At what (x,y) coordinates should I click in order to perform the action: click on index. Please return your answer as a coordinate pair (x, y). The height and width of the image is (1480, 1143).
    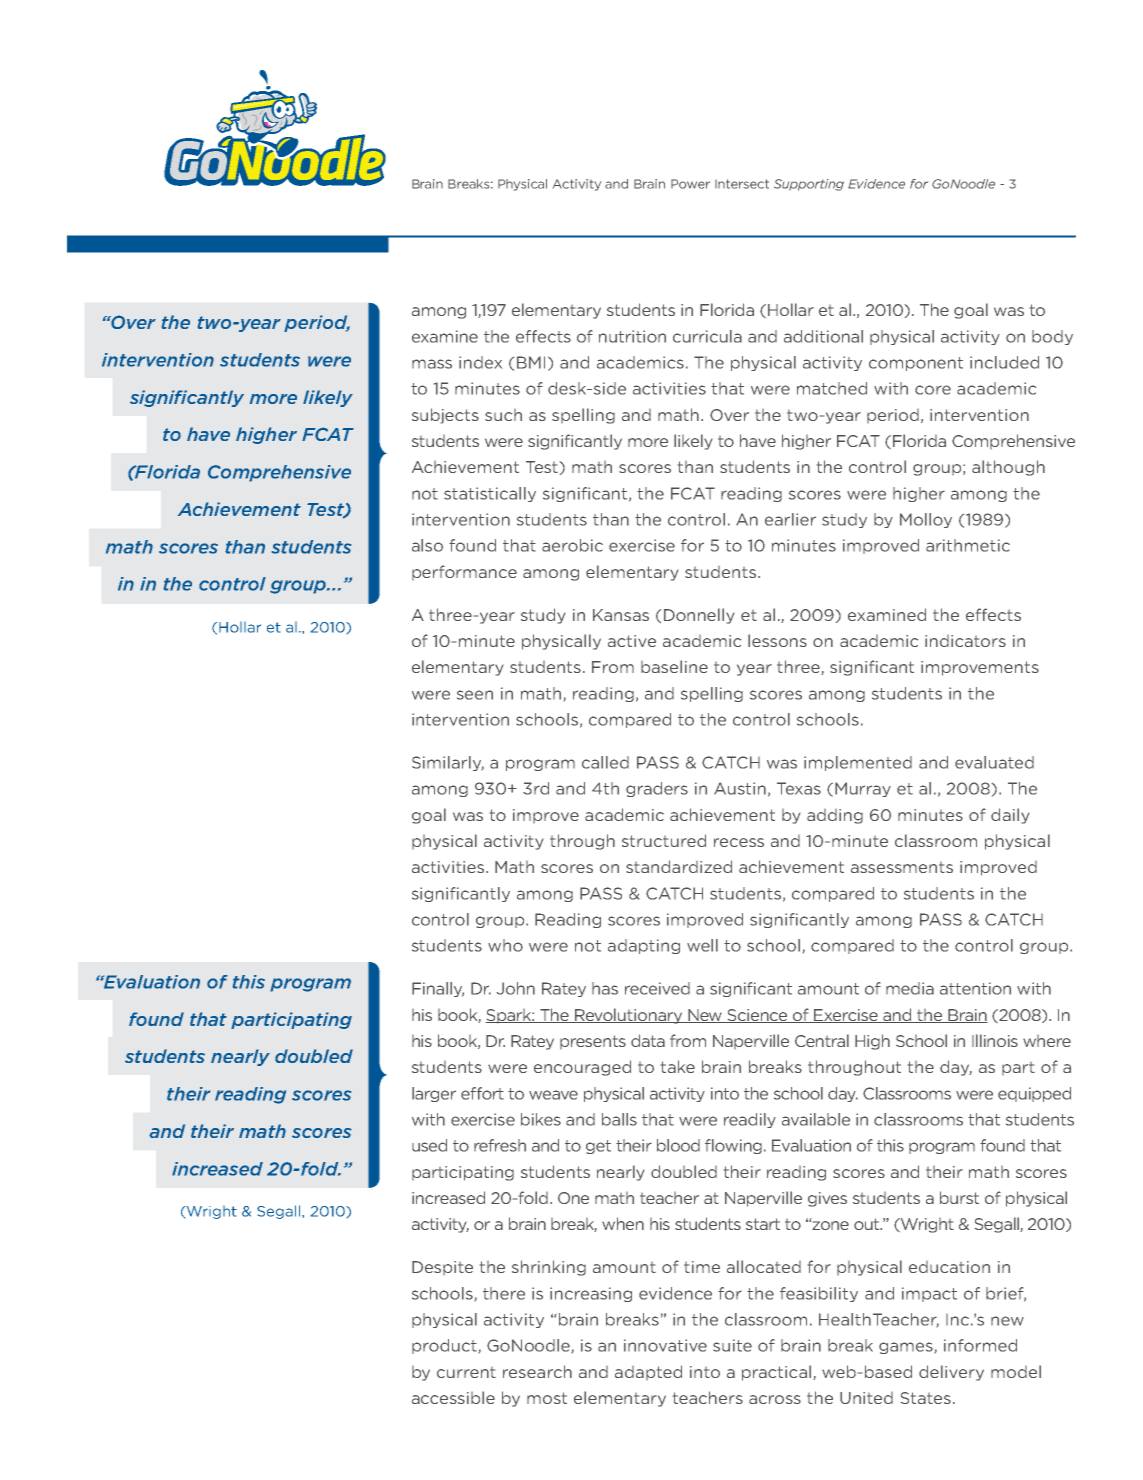
    Looking at the image, I should click on (480, 362).
